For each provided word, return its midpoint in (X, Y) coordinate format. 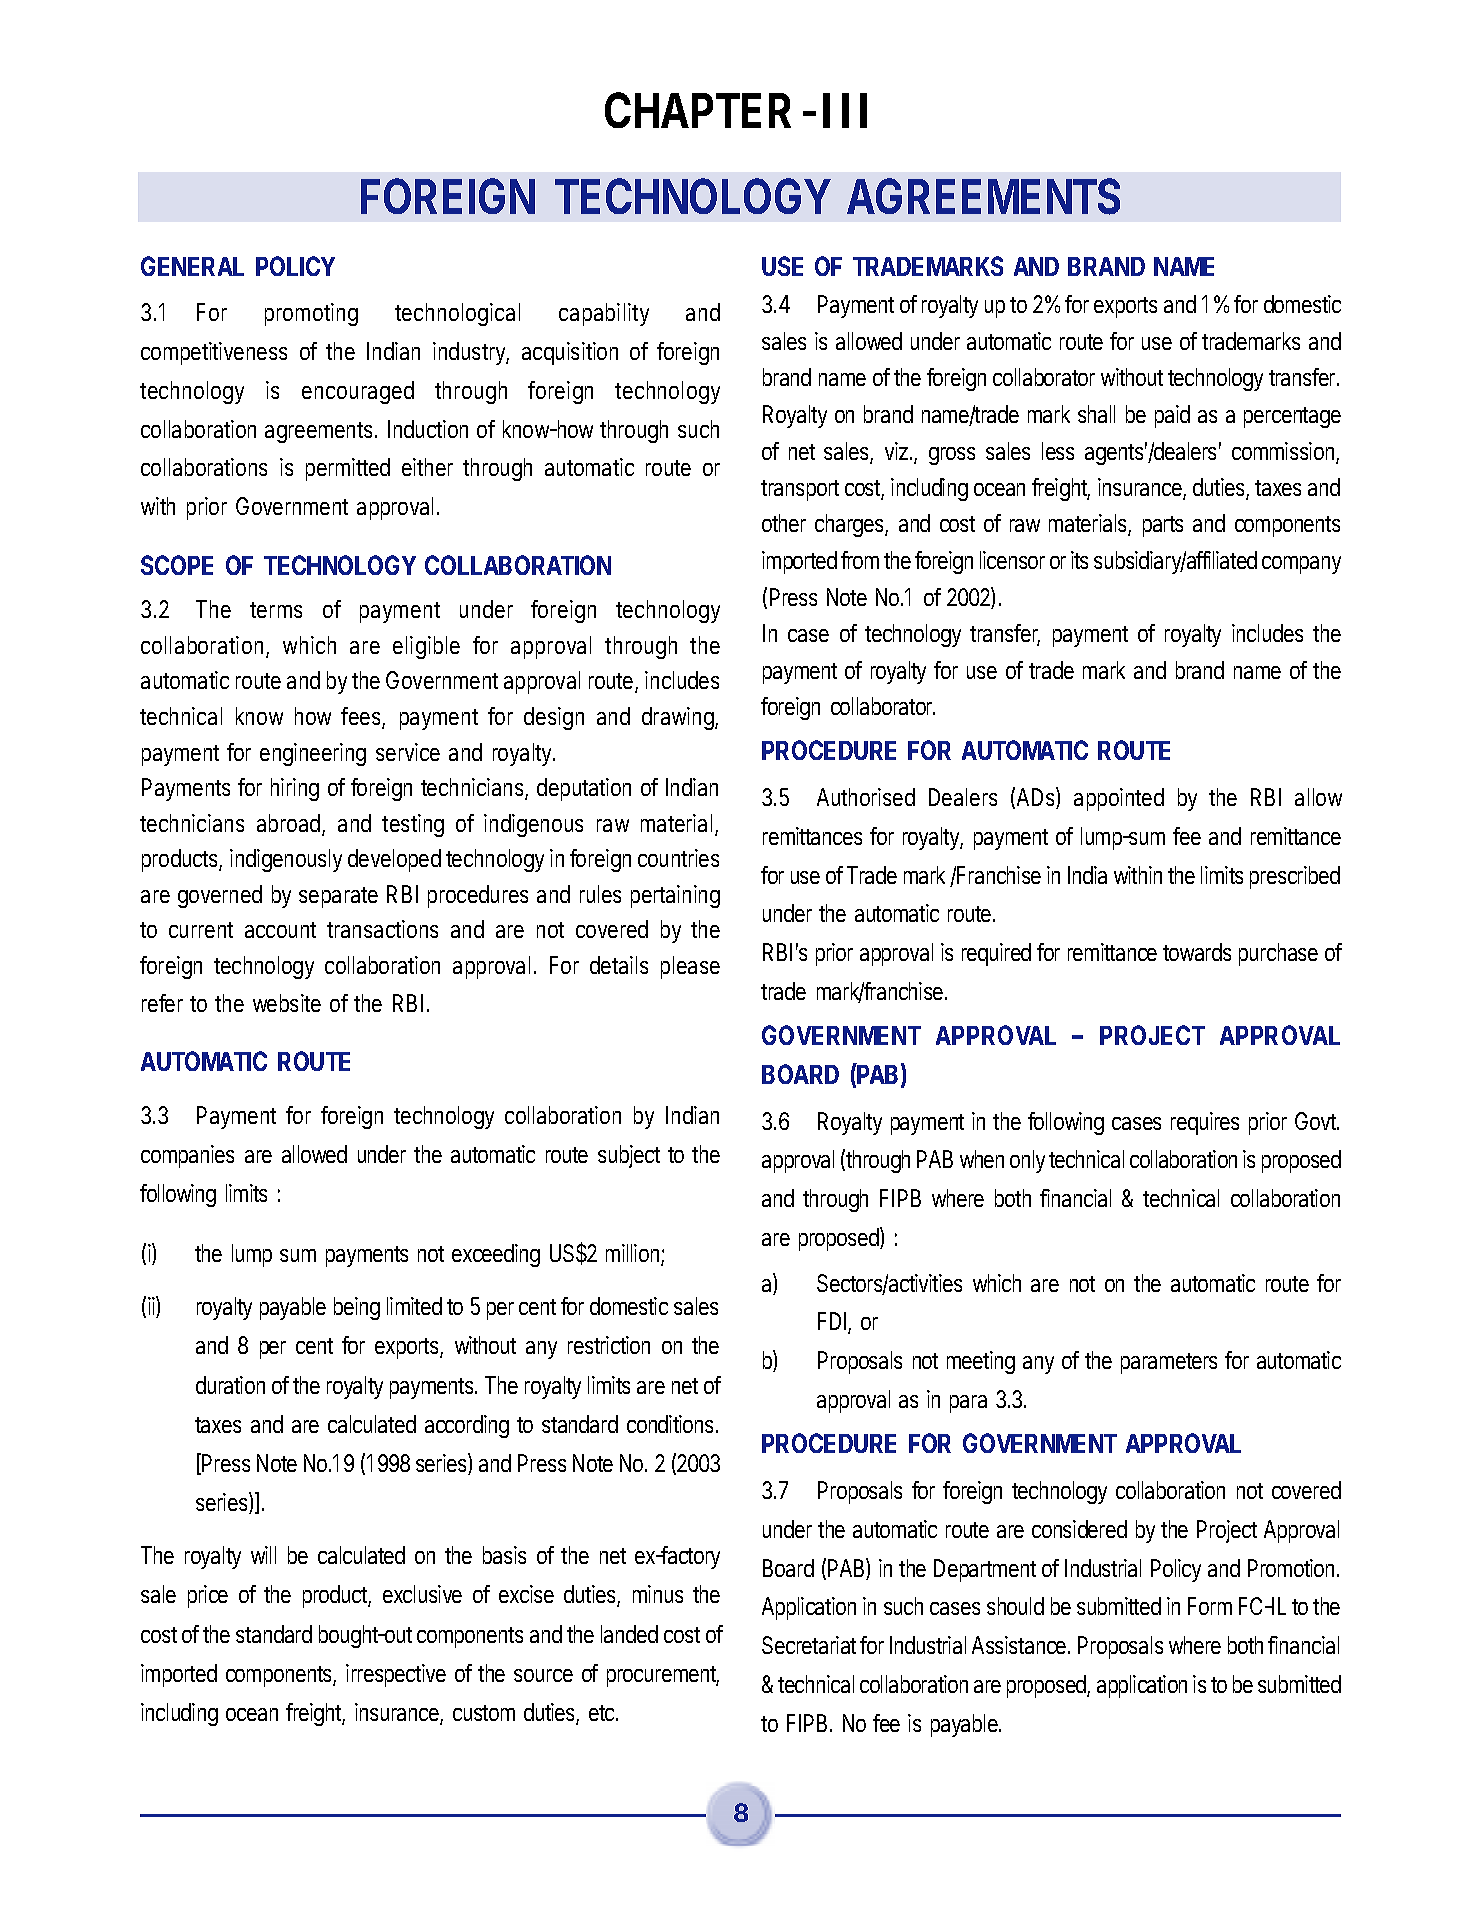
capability (604, 314)
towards (1197, 952)
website (287, 1003)
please (690, 967)
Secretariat (809, 1645)
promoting (311, 314)
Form (1210, 1606)
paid (1172, 416)
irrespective (396, 1675)
